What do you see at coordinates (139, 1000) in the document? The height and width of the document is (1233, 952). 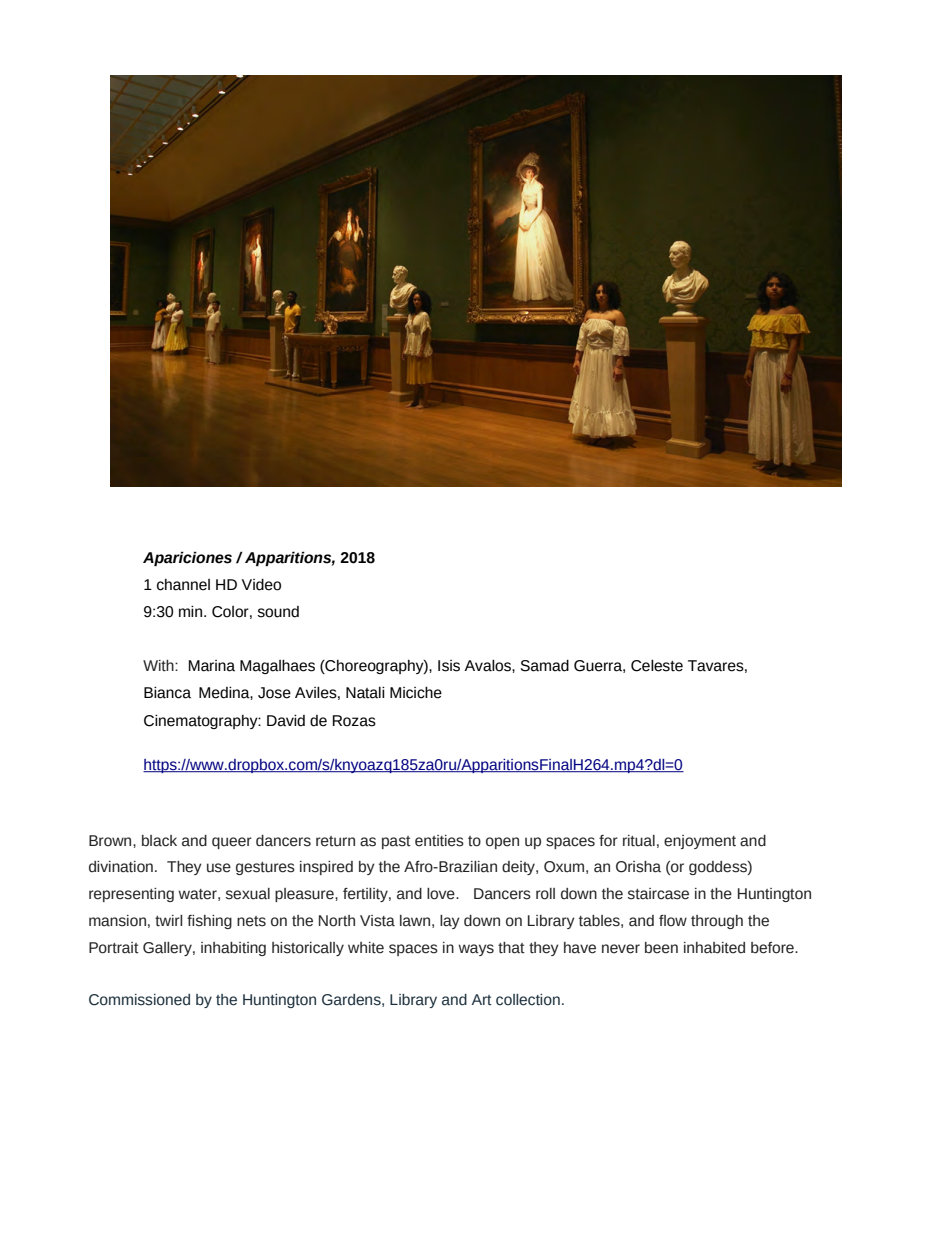 I see `Commissioned` at bounding box center [139, 1000].
